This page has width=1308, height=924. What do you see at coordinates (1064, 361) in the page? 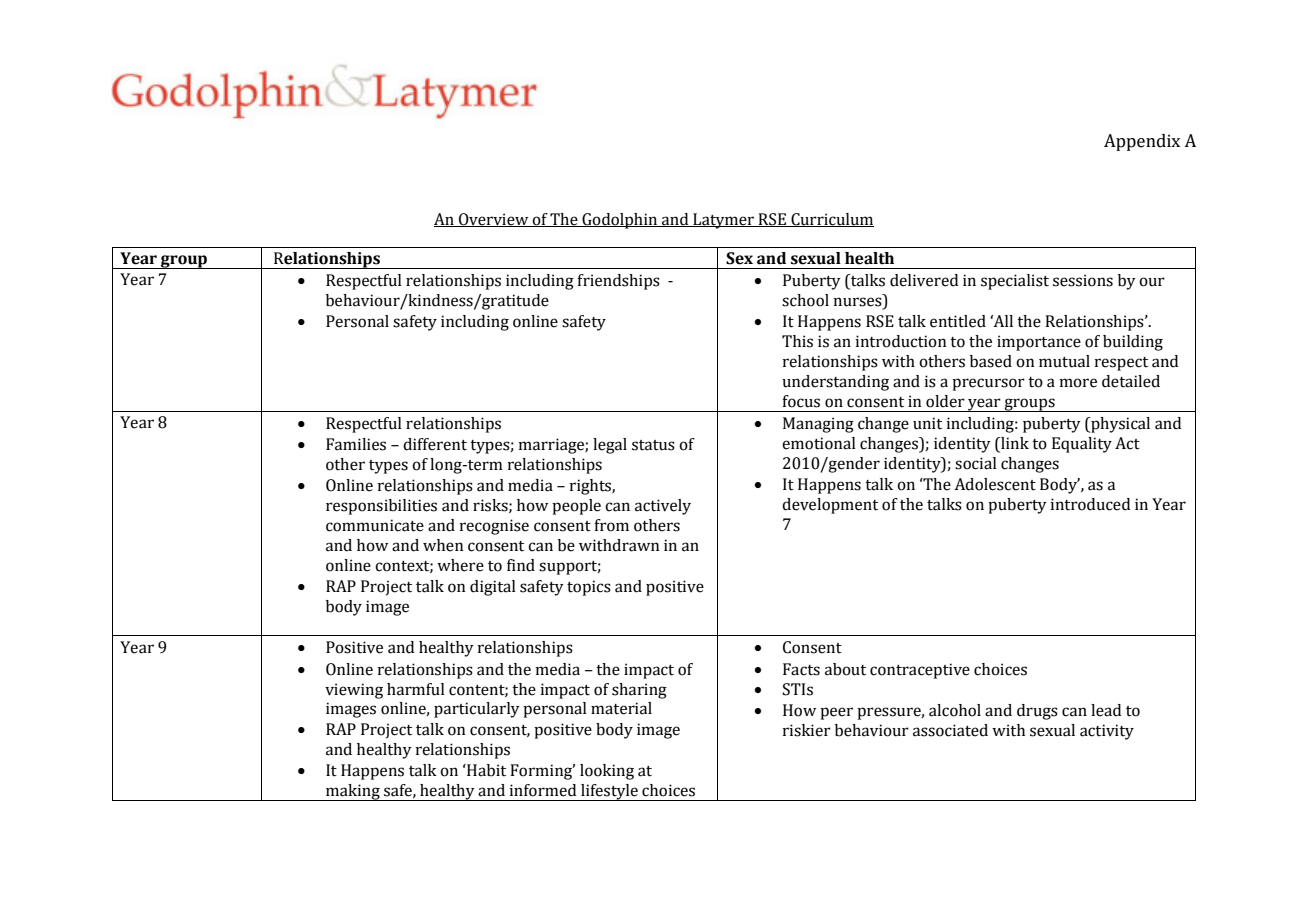
I see `mutual` at bounding box center [1064, 361].
